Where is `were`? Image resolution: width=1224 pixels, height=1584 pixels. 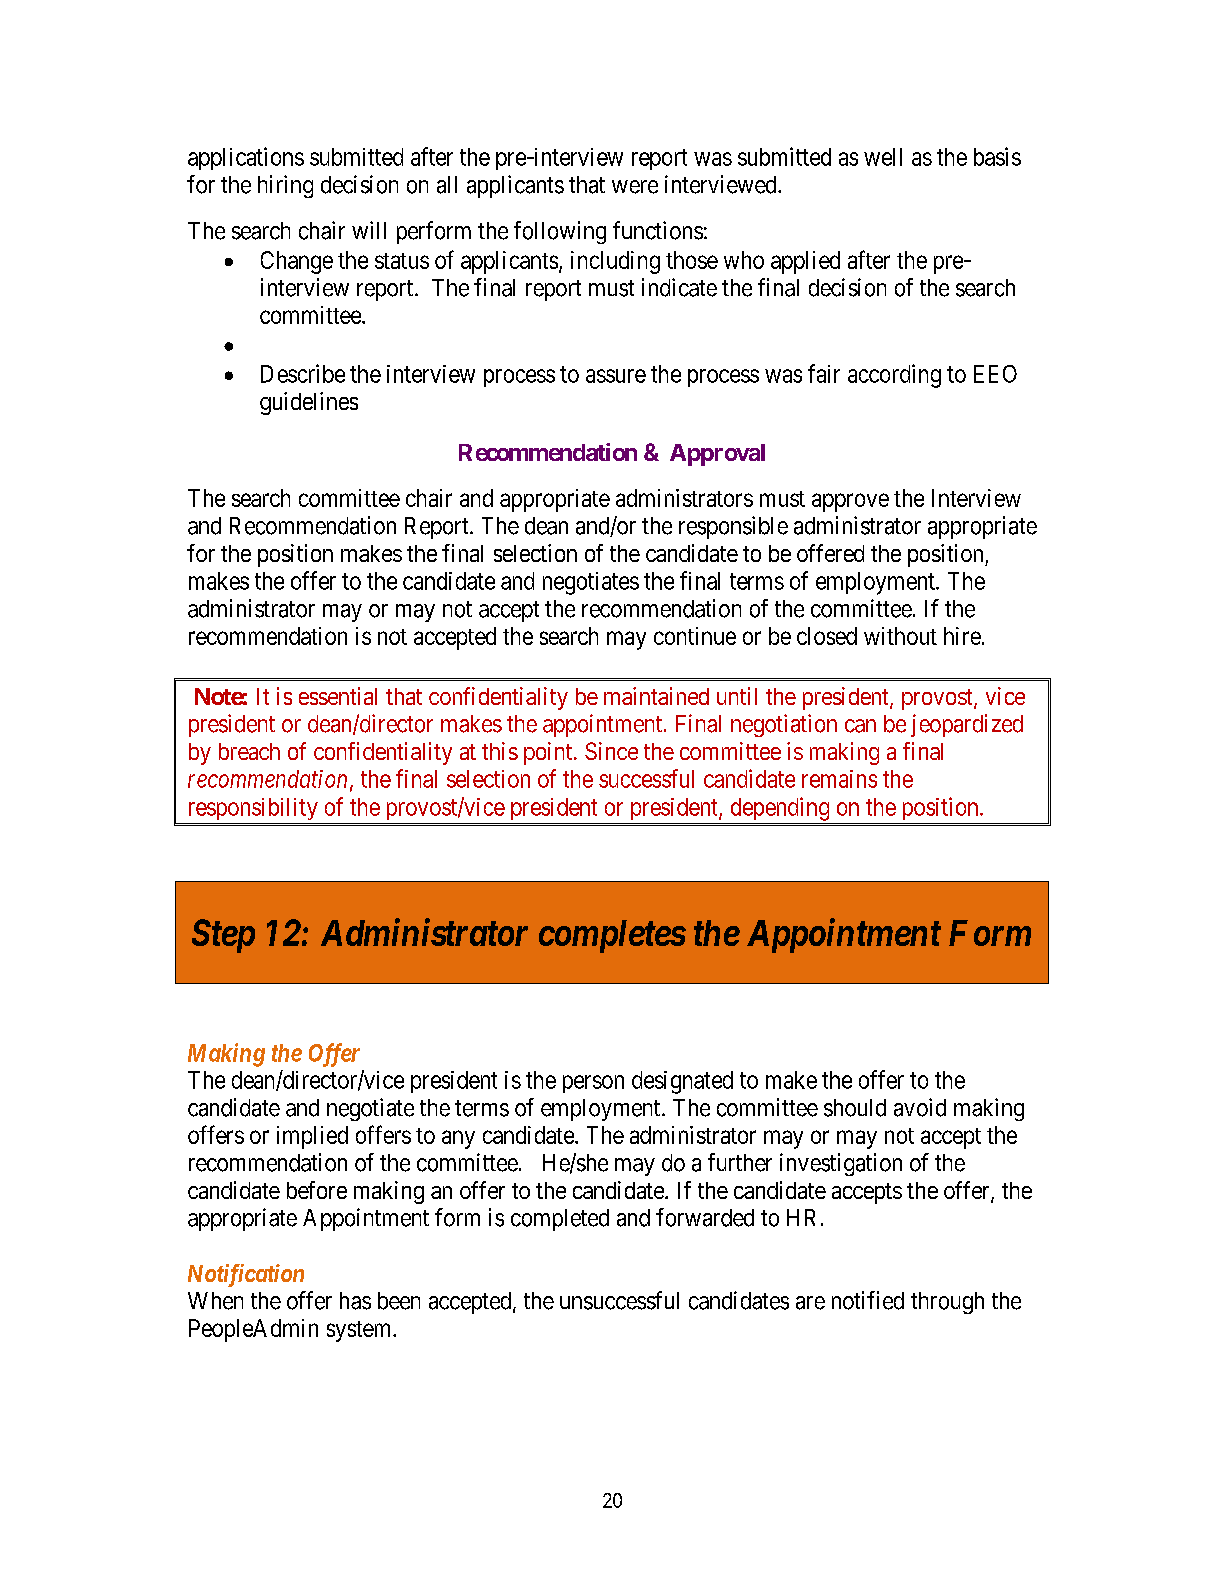
were is located at coordinates (635, 187).
